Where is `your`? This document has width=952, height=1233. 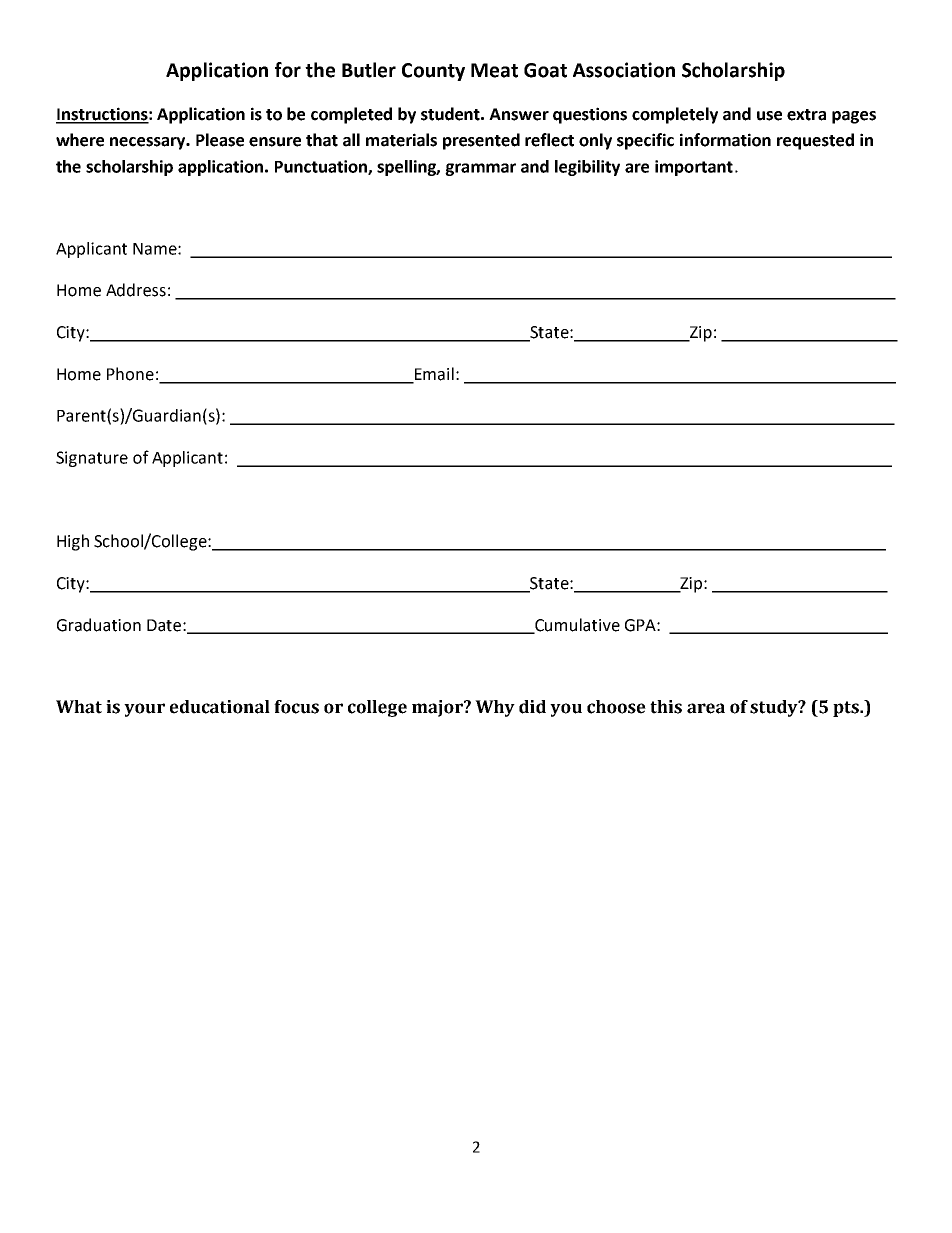
your is located at coordinates (144, 710).
